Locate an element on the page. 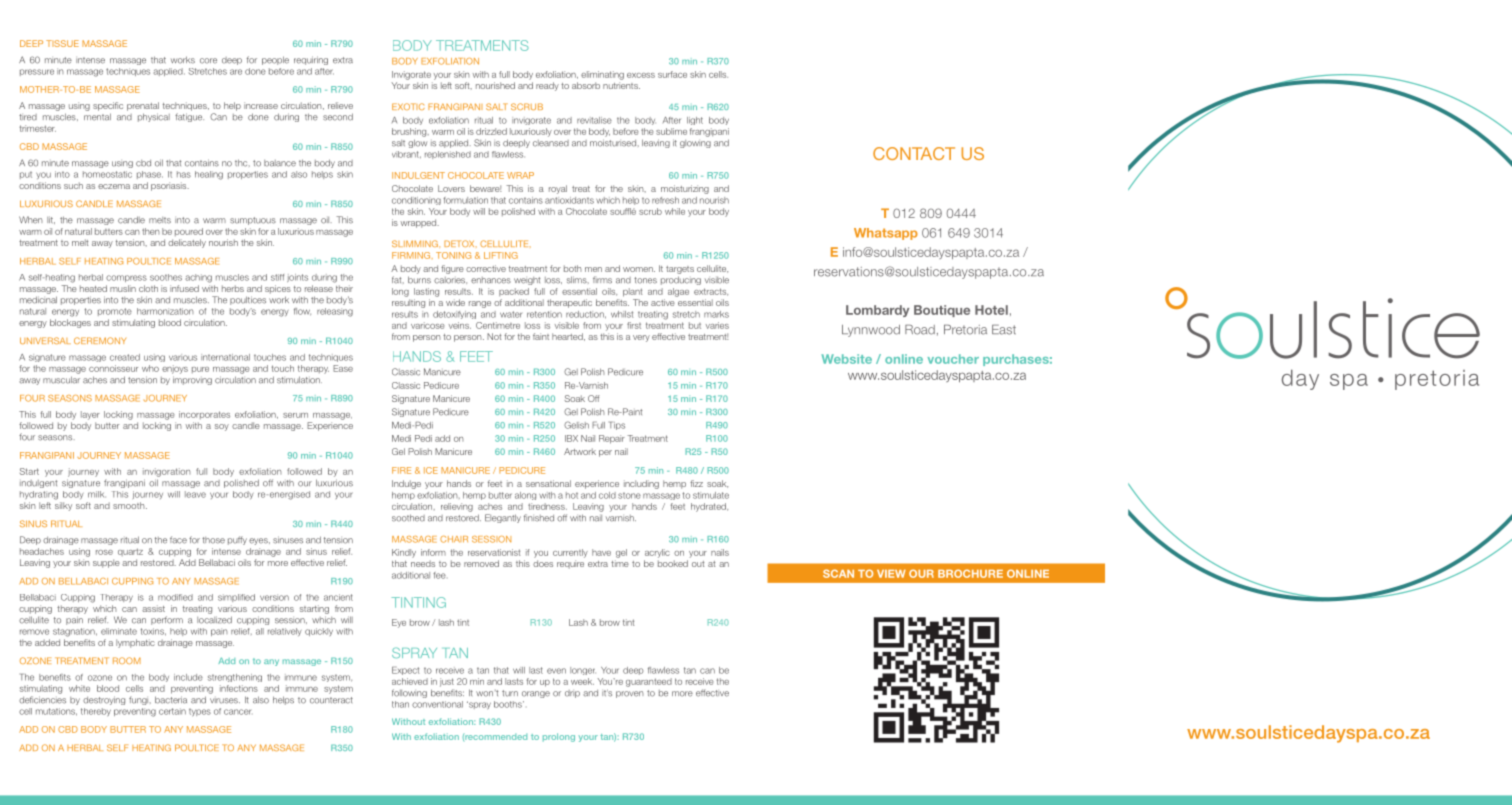 This image has width=1512, height=805. core is located at coordinates (208, 61).
